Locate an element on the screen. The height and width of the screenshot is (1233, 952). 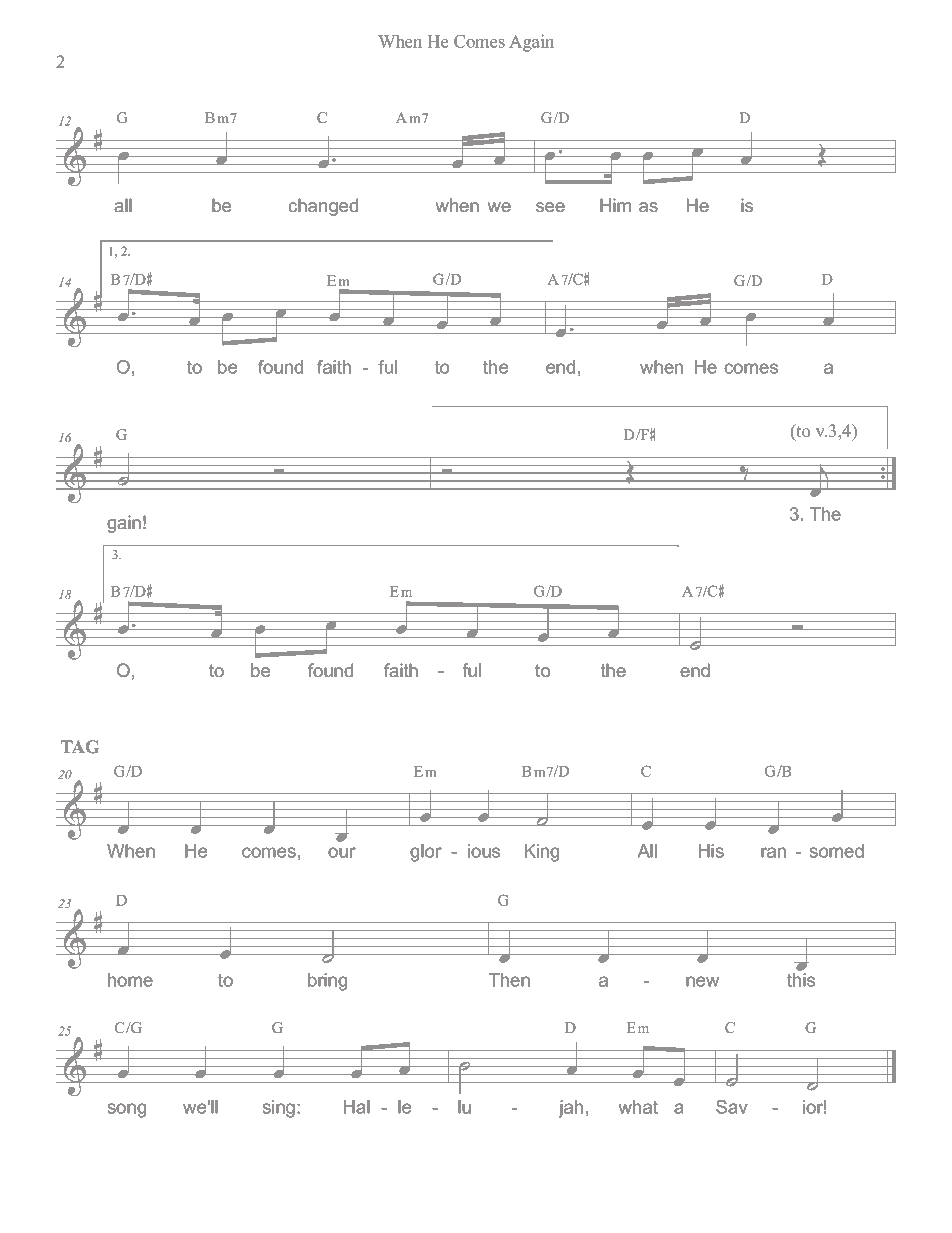
changed is located at coordinates (323, 207).
